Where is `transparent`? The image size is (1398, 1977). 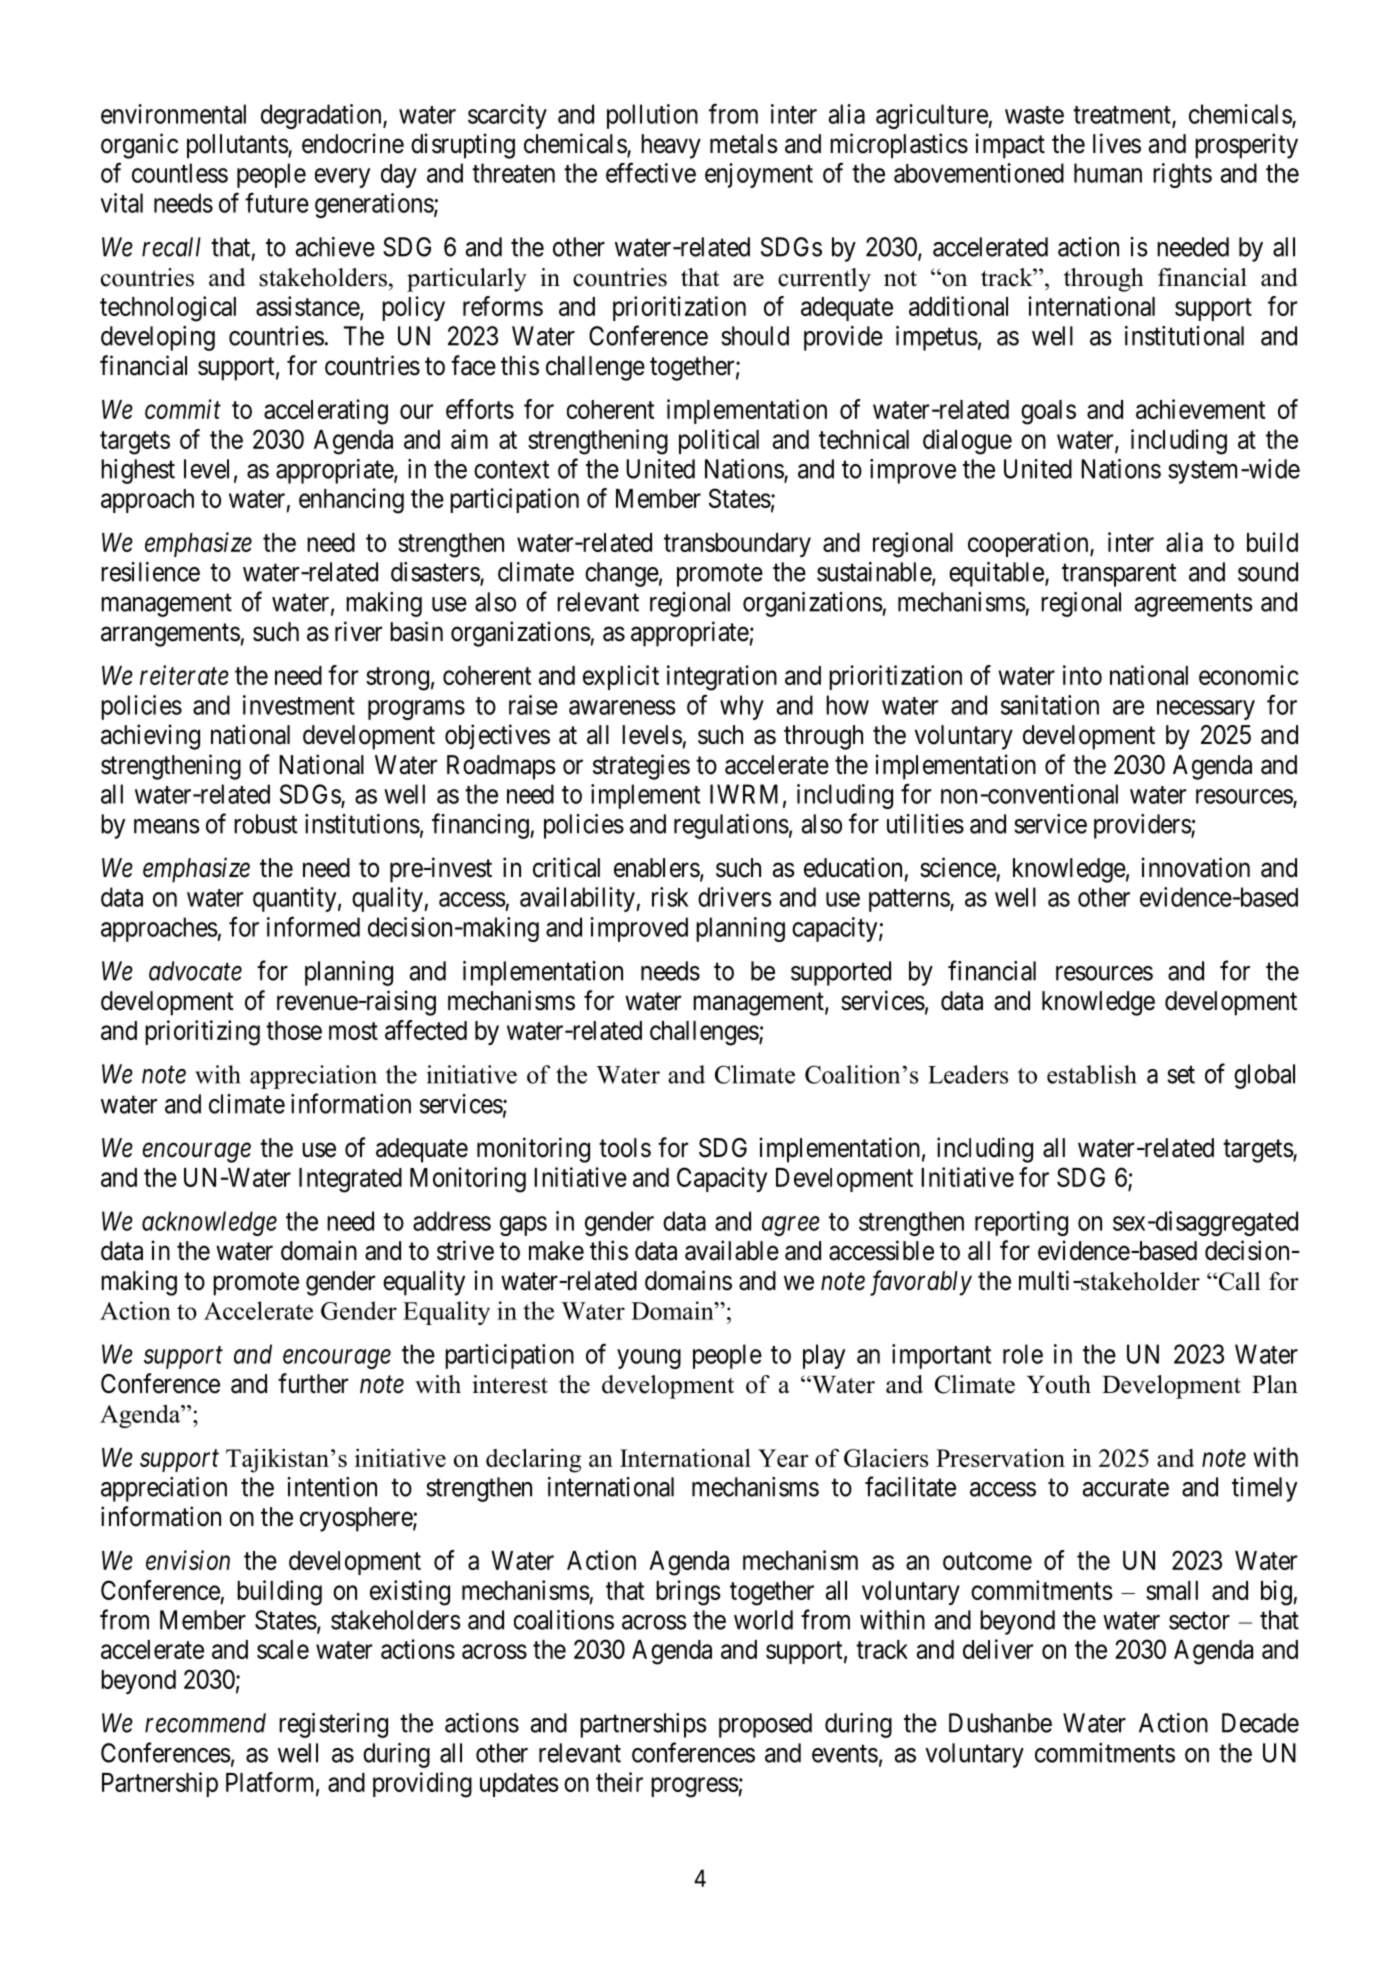
transparent is located at coordinates (1119, 575).
